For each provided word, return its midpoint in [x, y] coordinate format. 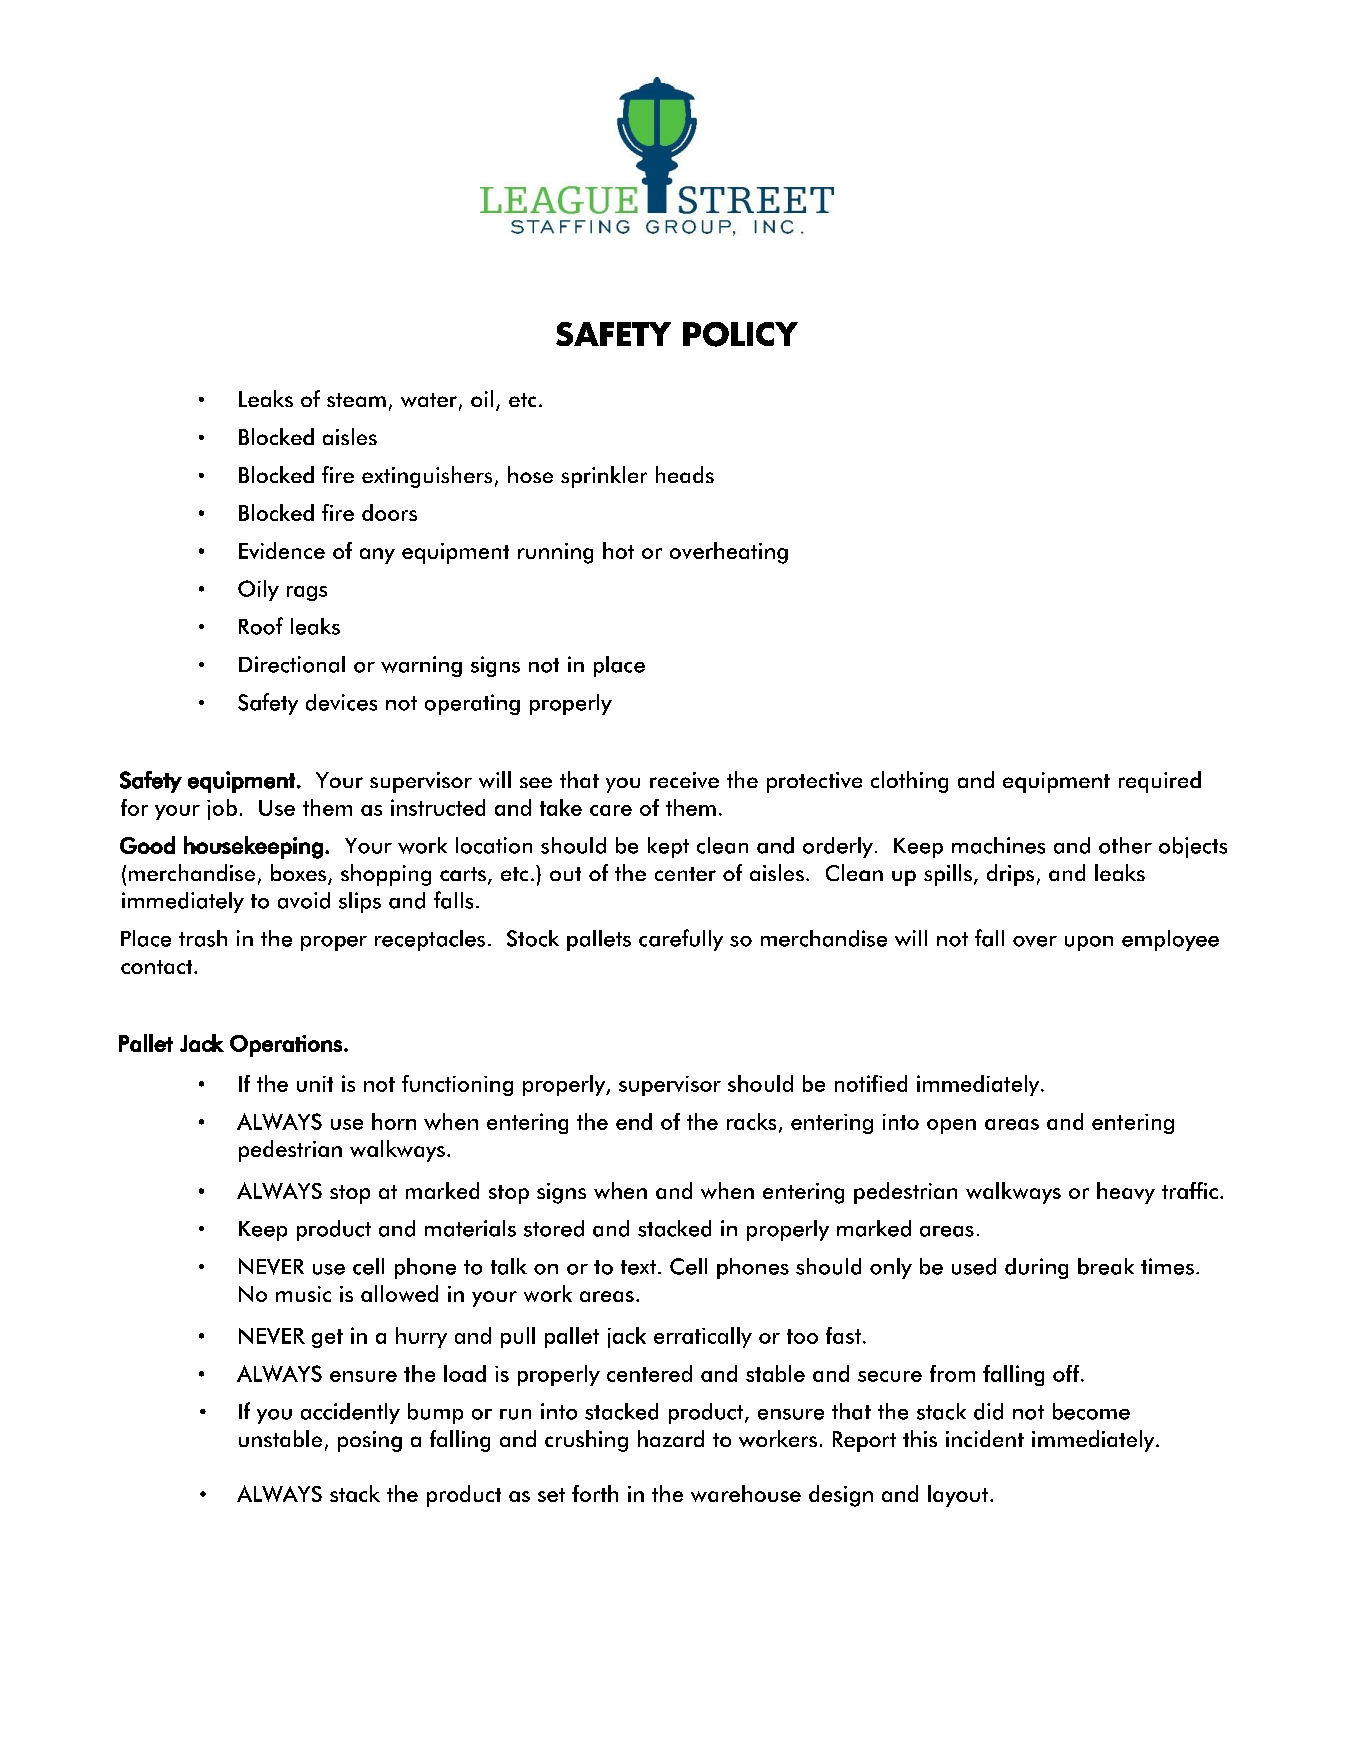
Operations [286, 1046]
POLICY [740, 334]
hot [618, 550]
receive [684, 780]
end [634, 1121]
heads [685, 474]
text [638, 1267]
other [1125, 845]
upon [1089, 943]
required [1160, 782]
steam [356, 400]
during [1036, 1268]
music [303, 1294]
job [222, 809]
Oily [258, 590]
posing [370, 1441]
